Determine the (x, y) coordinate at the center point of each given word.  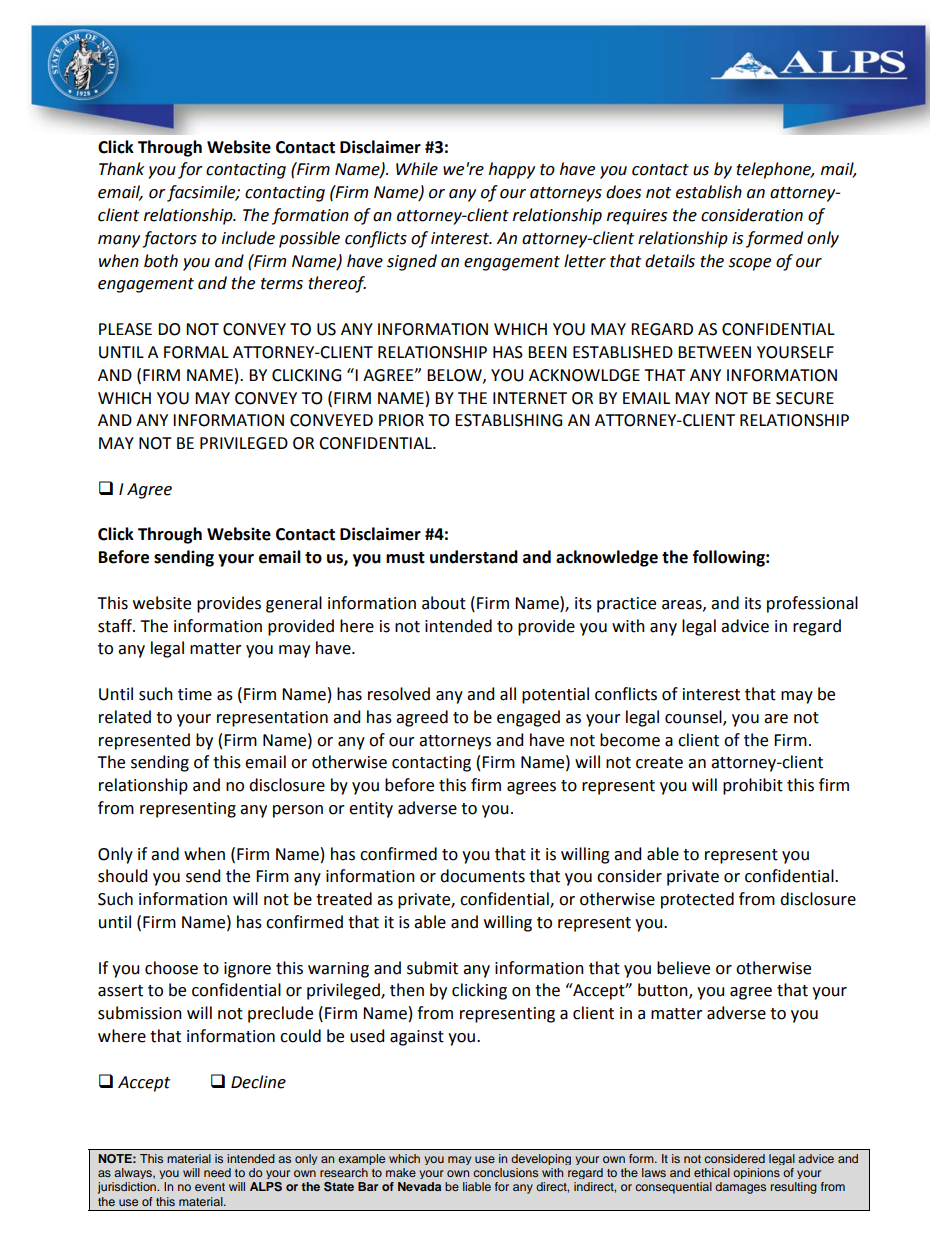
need (217, 1172)
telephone (775, 170)
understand (474, 557)
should (122, 876)
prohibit (753, 786)
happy (512, 170)
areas (683, 605)
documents (482, 876)
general (294, 604)
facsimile (202, 193)
